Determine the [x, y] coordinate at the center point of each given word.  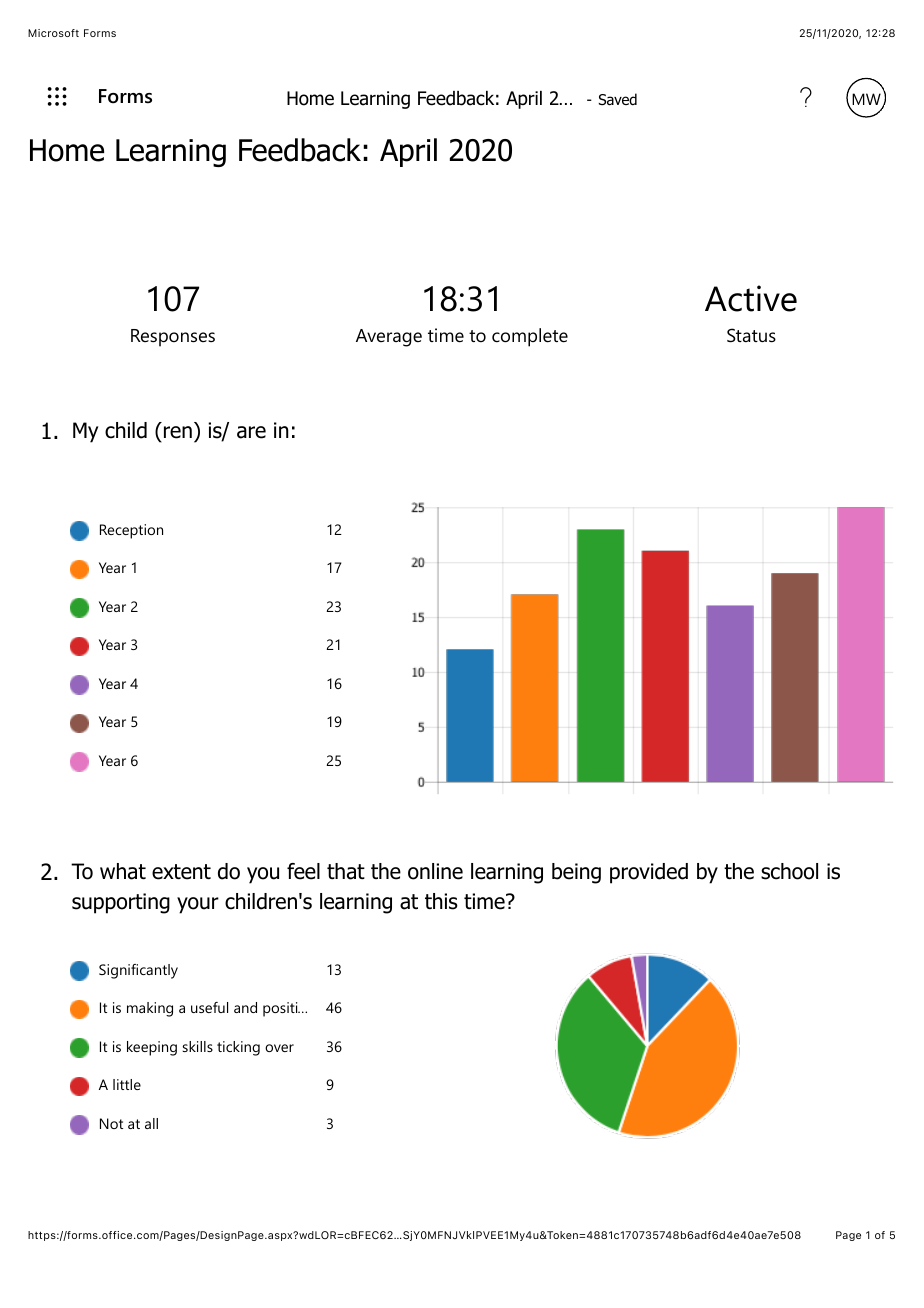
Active [751, 298]
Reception [131, 531]
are [251, 432]
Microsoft [53, 33]
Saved [618, 99]
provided [649, 873]
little [127, 1084]
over [279, 1048]
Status [751, 335]
